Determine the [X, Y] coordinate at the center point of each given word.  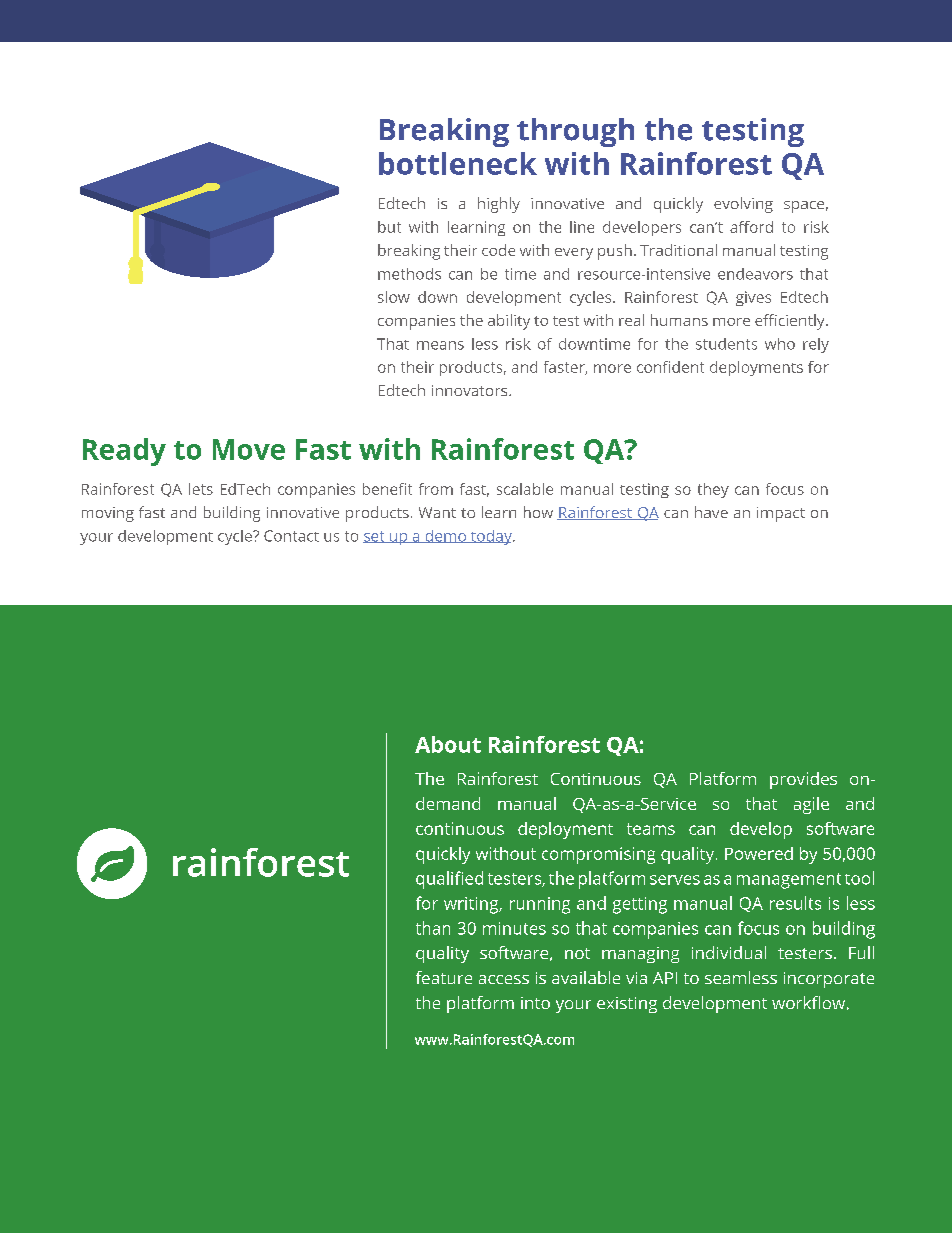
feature [444, 977]
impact [781, 514]
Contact [291, 536]
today [491, 537]
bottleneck [458, 163]
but [389, 227]
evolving [743, 205]
